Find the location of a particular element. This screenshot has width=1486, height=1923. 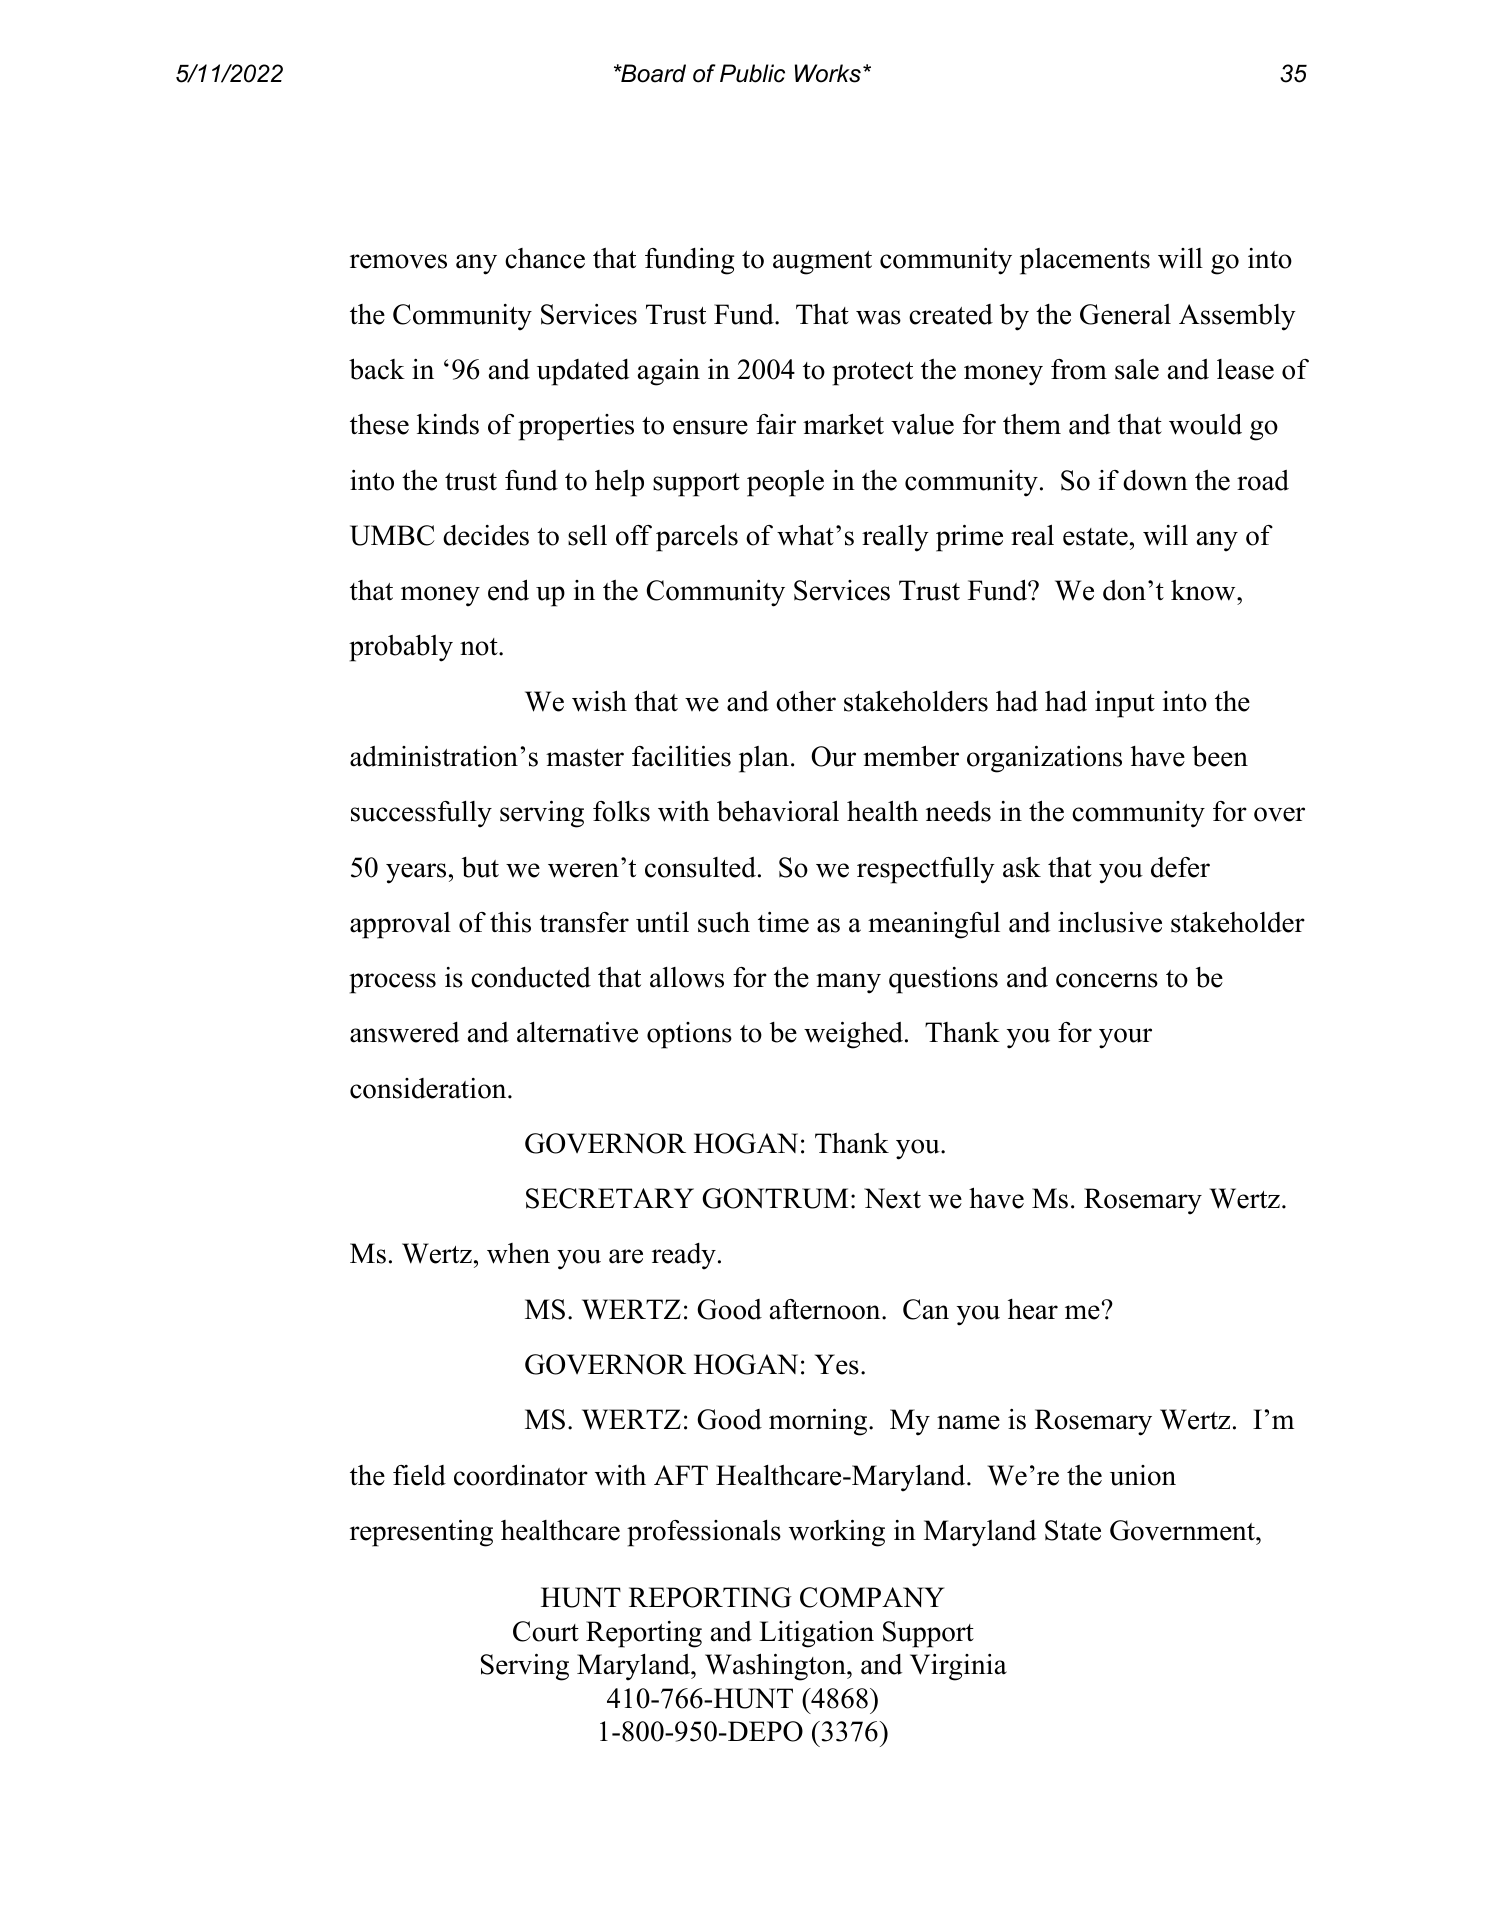

chance is located at coordinates (545, 258).
